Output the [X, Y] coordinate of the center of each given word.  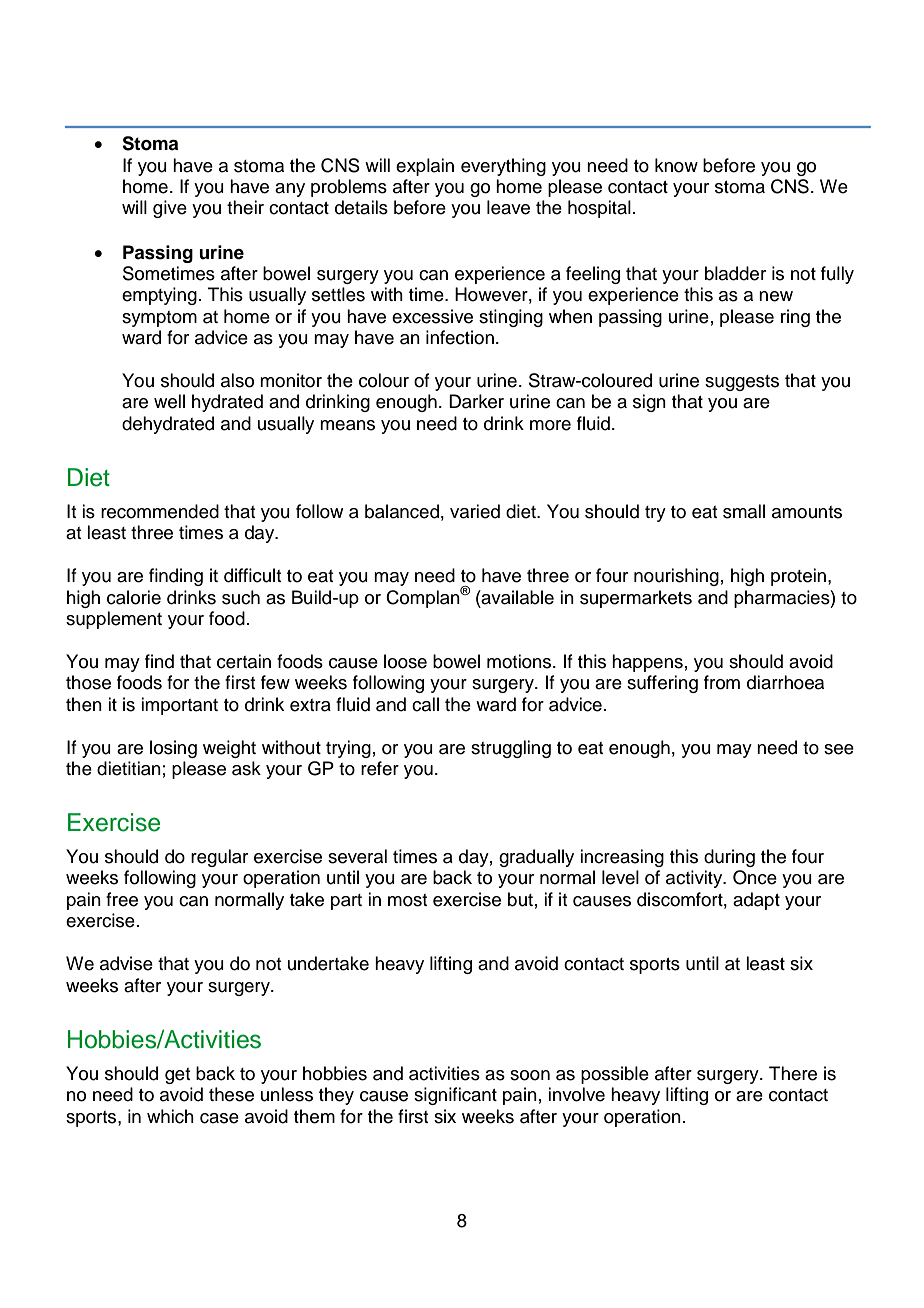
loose [405, 661]
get [177, 1076]
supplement [114, 620]
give [170, 209]
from [722, 682]
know [676, 165]
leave [508, 207]
